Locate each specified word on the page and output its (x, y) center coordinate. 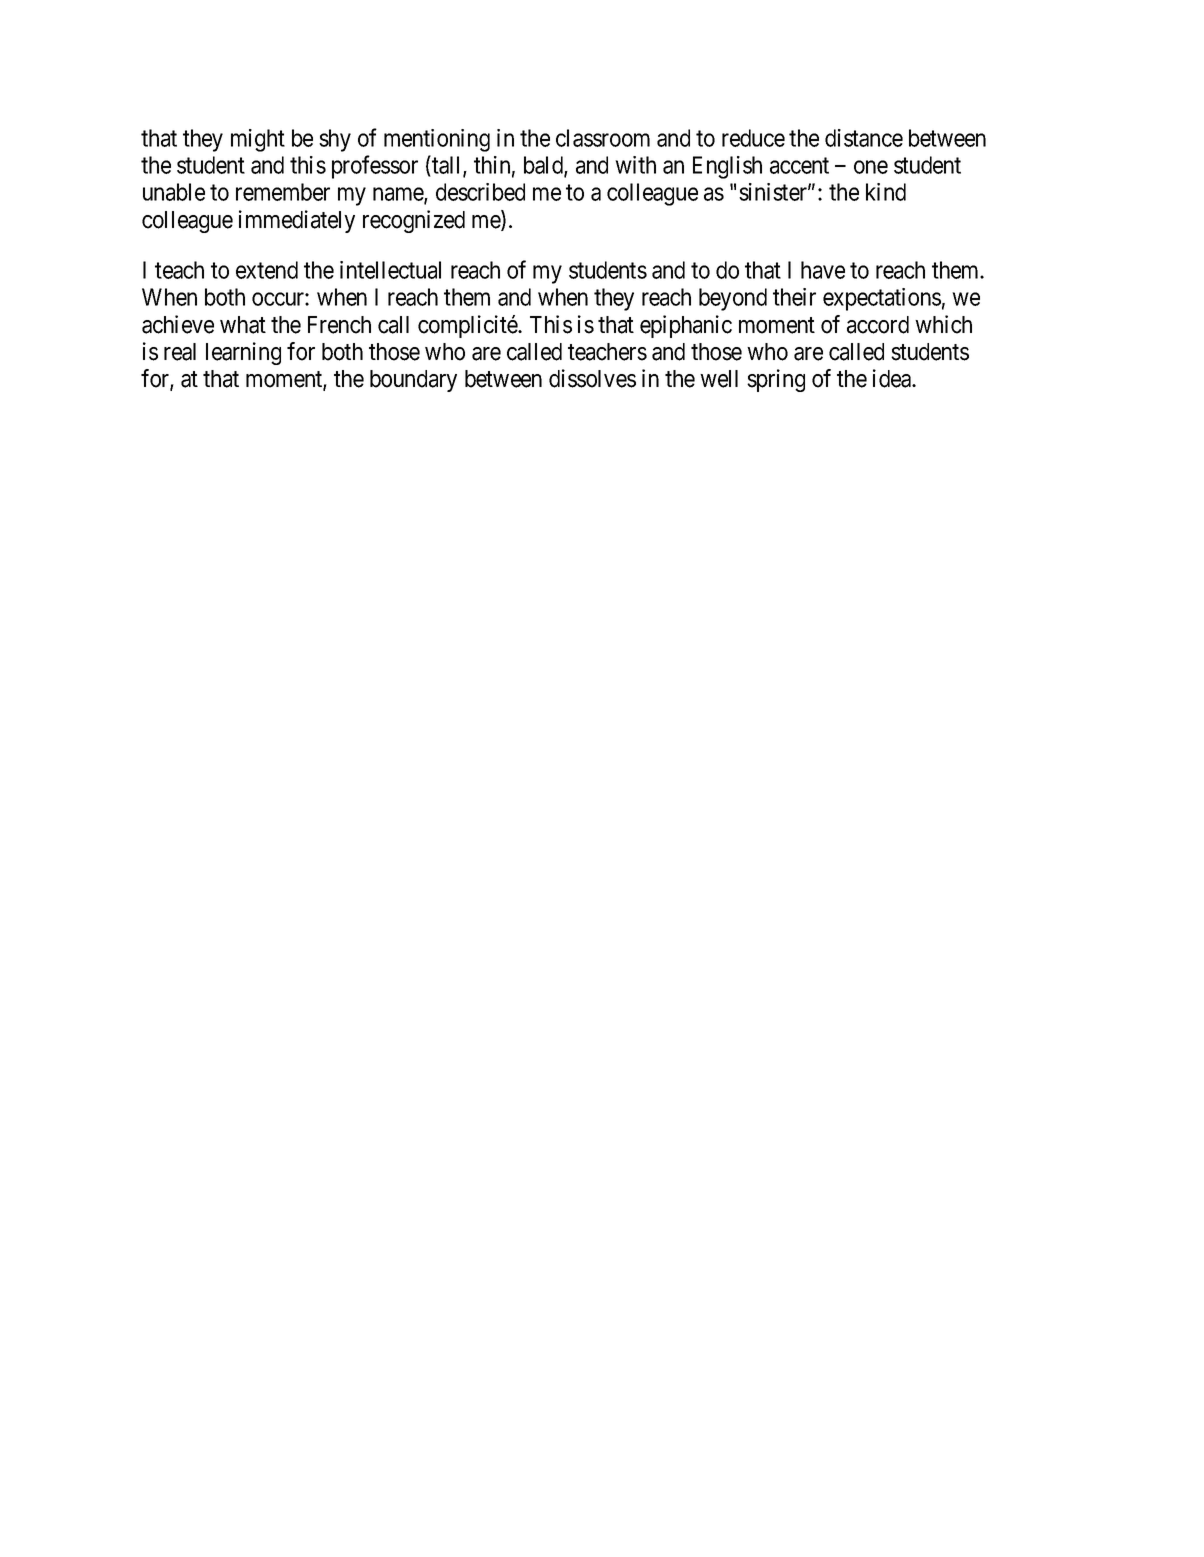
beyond (733, 299)
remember (283, 192)
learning (243, 353)
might (258, 140)
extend (267, 270)
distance (864, 138)
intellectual (390, 270)
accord (878, 325)
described (480, 192)
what (243, 325)
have (823, 270)
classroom (603, 138)
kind (886, 192)
